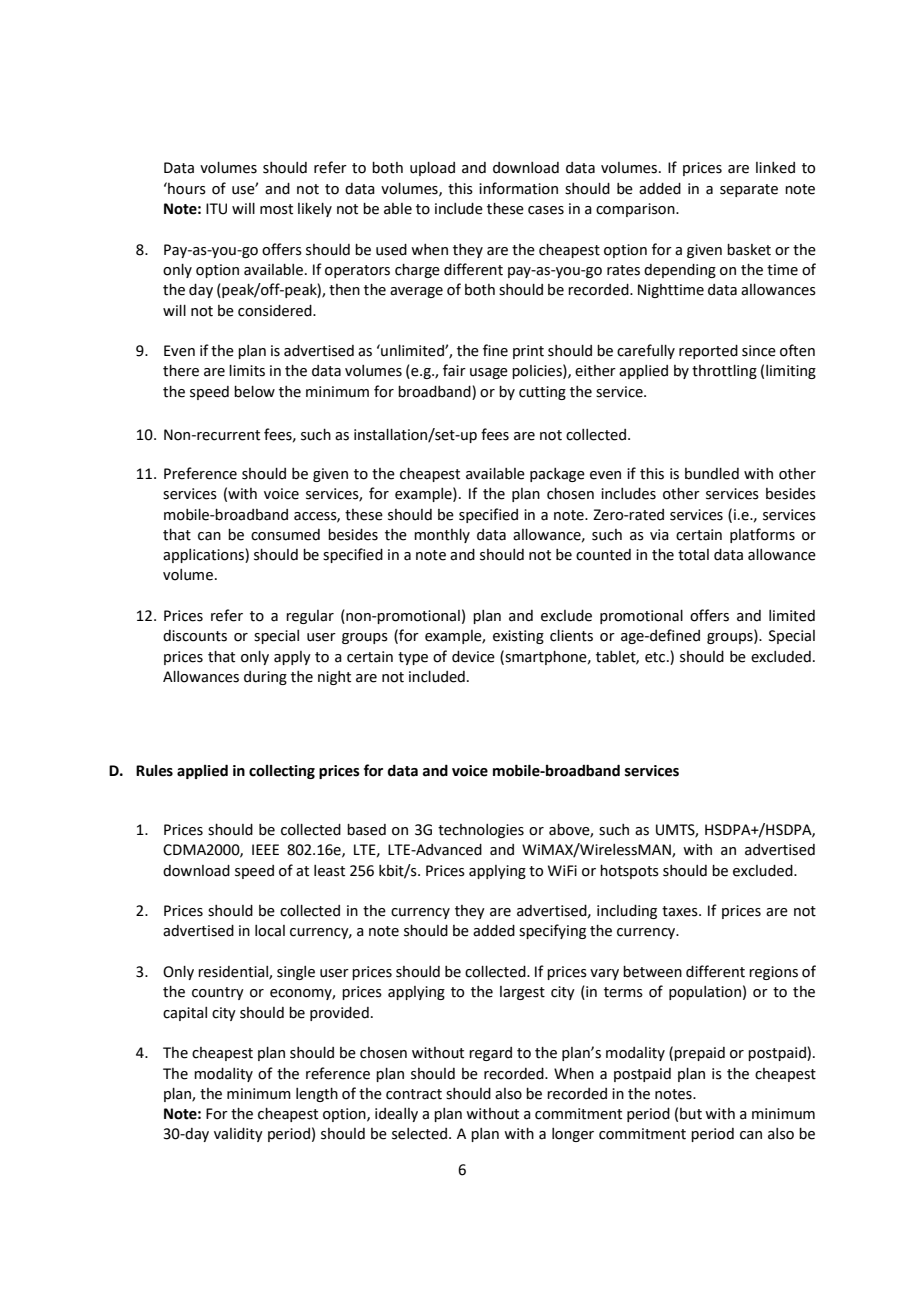 This document has height=1308, width=924. I want to click on total, so click(693, 555).
